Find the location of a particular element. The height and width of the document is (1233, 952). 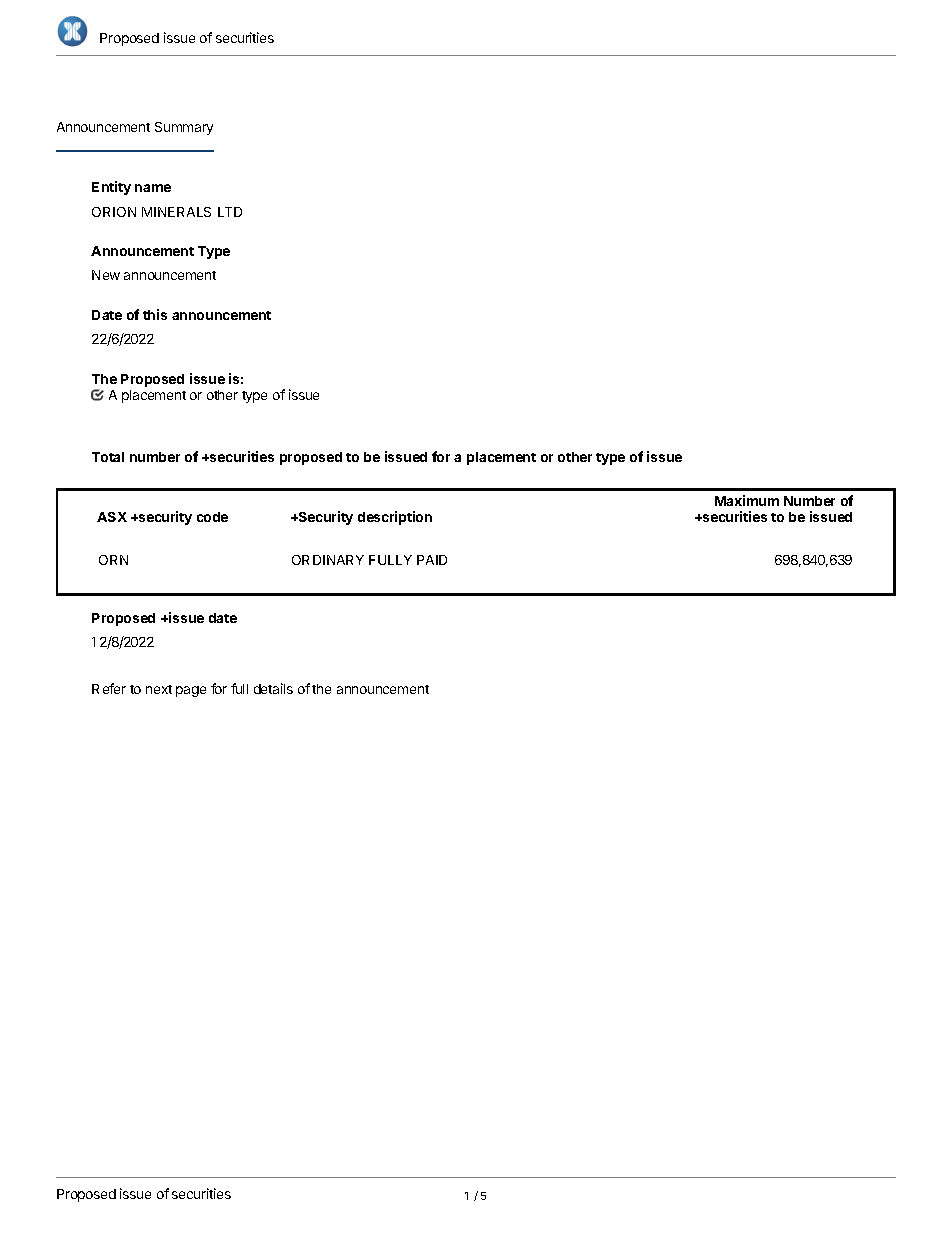

description is located at coordinates (395, 518).
